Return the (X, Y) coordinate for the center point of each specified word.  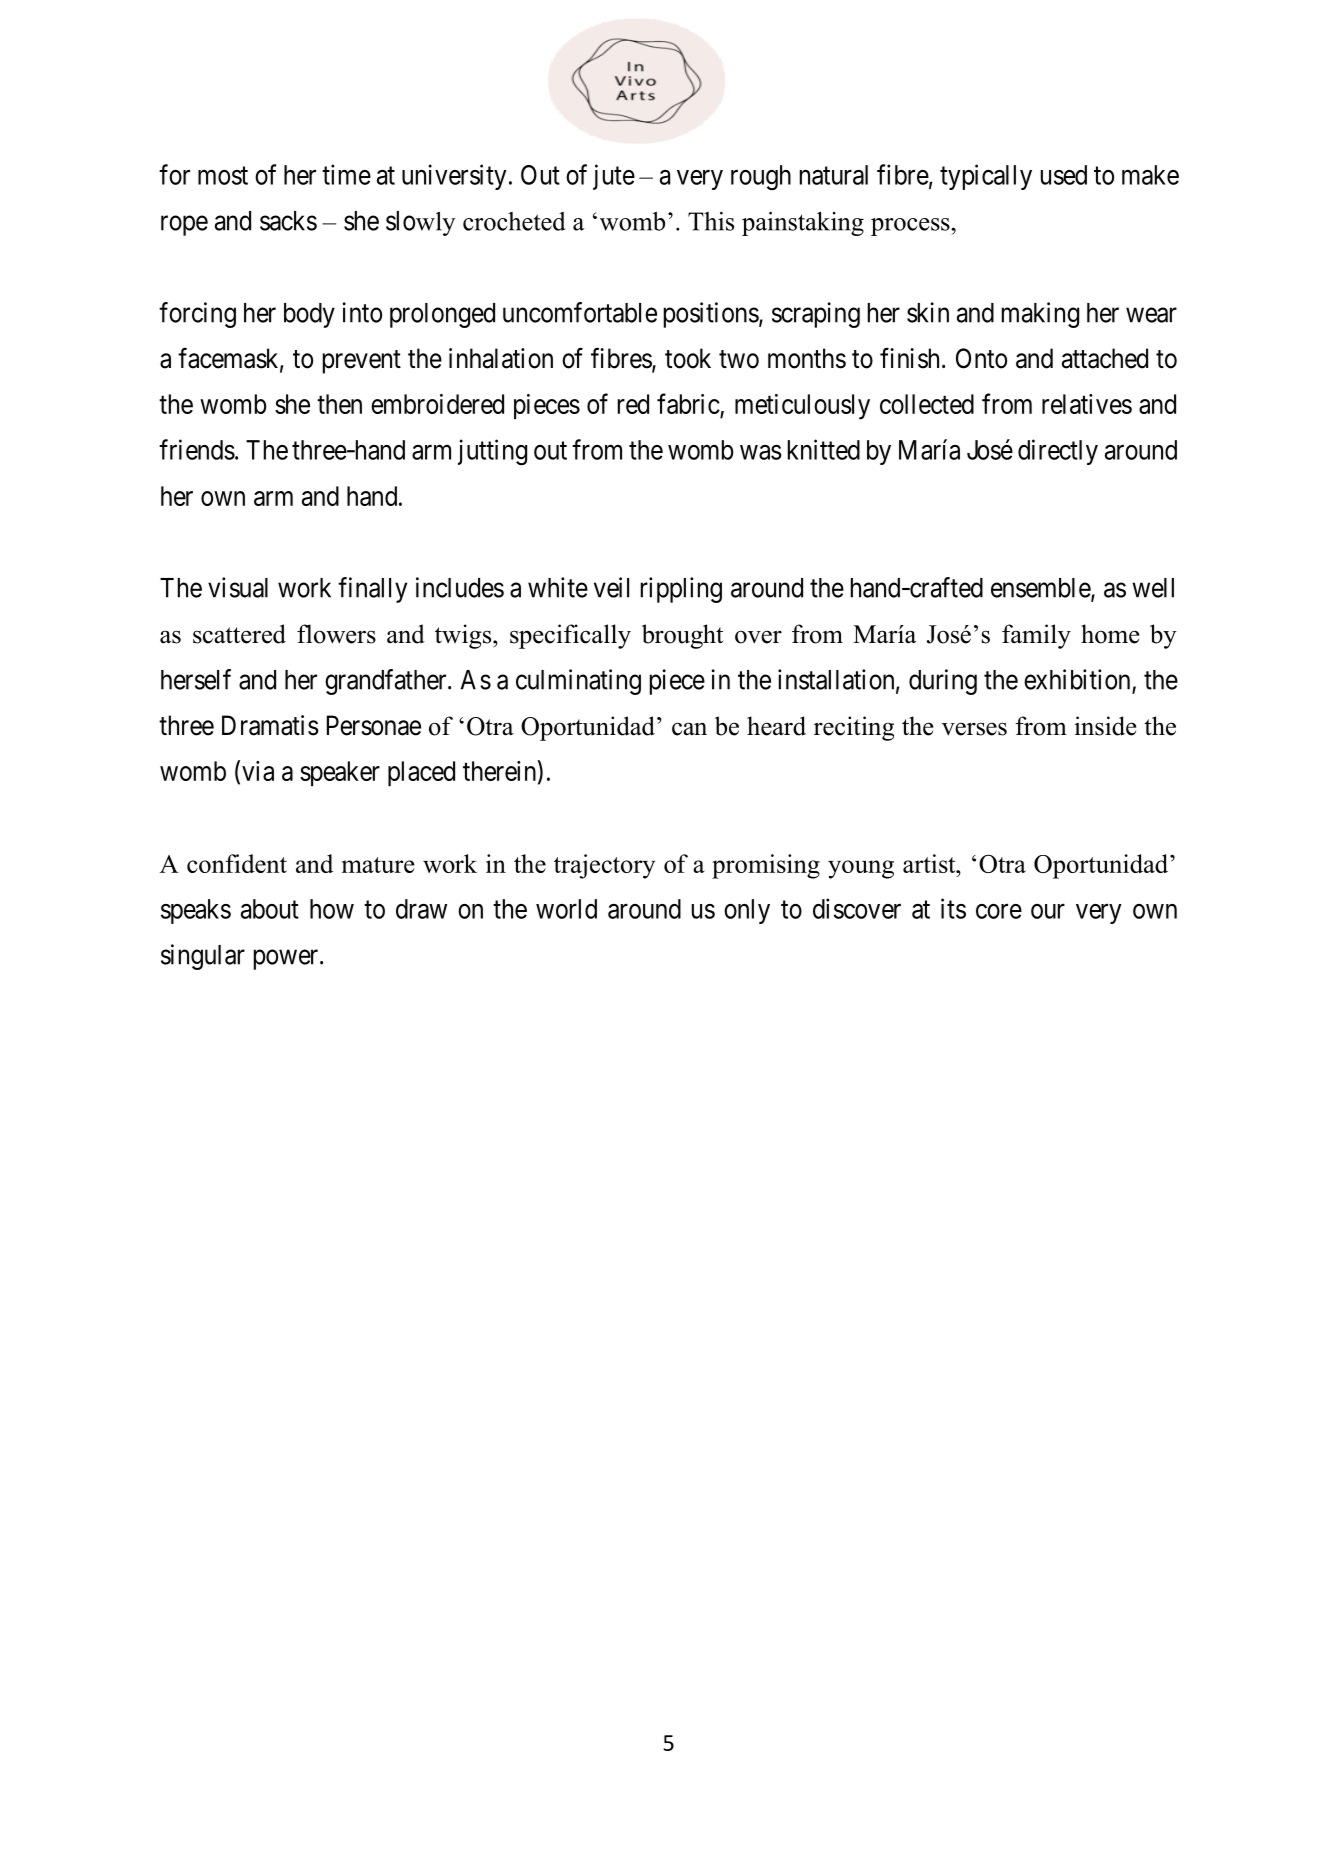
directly (1058, 452)
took (688, 358)
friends (197, 449)
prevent (362, 362)
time (346, 174)
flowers (336, 634)
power (287, 959)
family (1036, 636)
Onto (981, 358)
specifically (570, 636)
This (711, 221)
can (689, 729)
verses (974, 729)
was (761, 452)
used (1064, 175)
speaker (340, 773)
